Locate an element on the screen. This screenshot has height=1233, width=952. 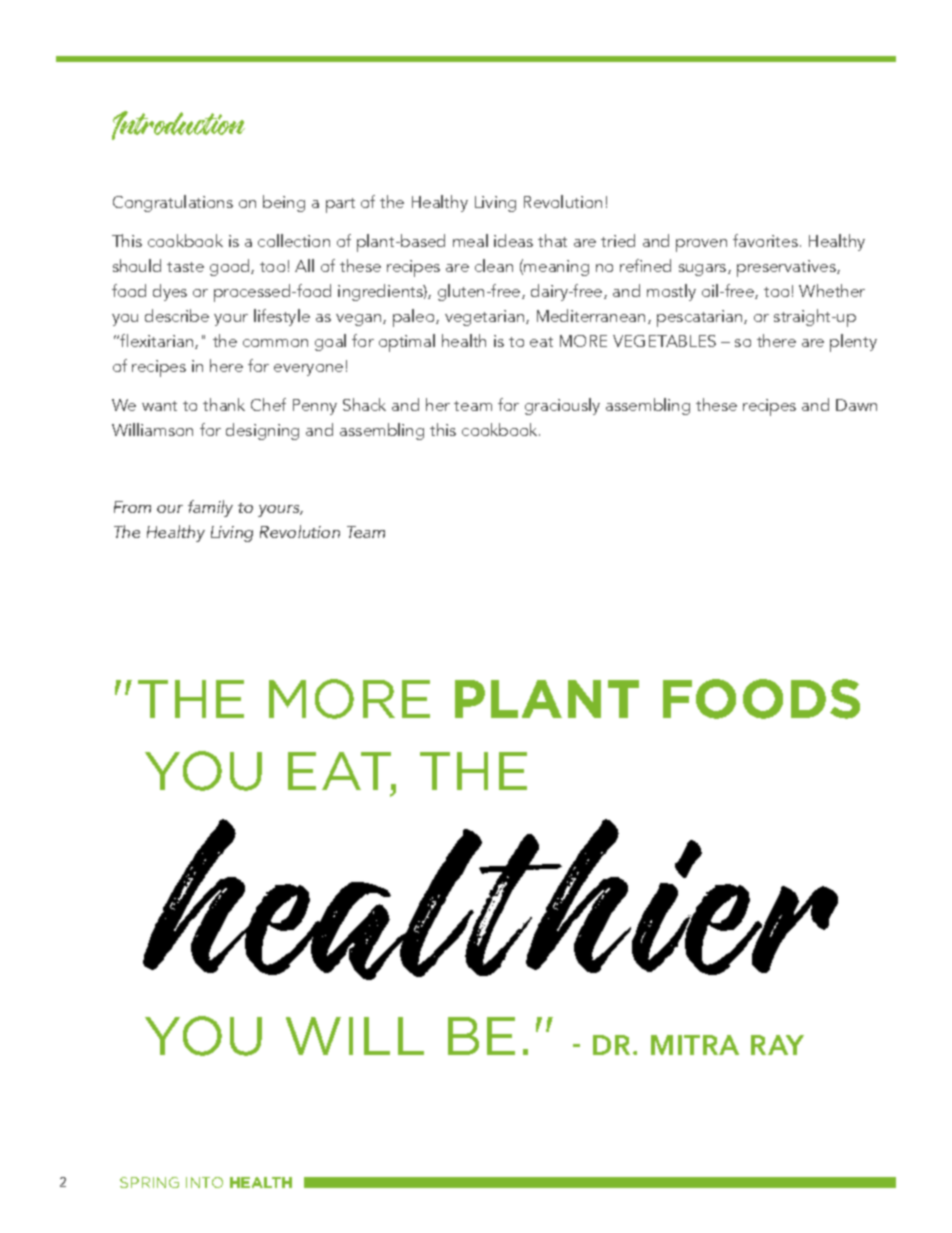
Introduction is located at coordinates (178, 125).
